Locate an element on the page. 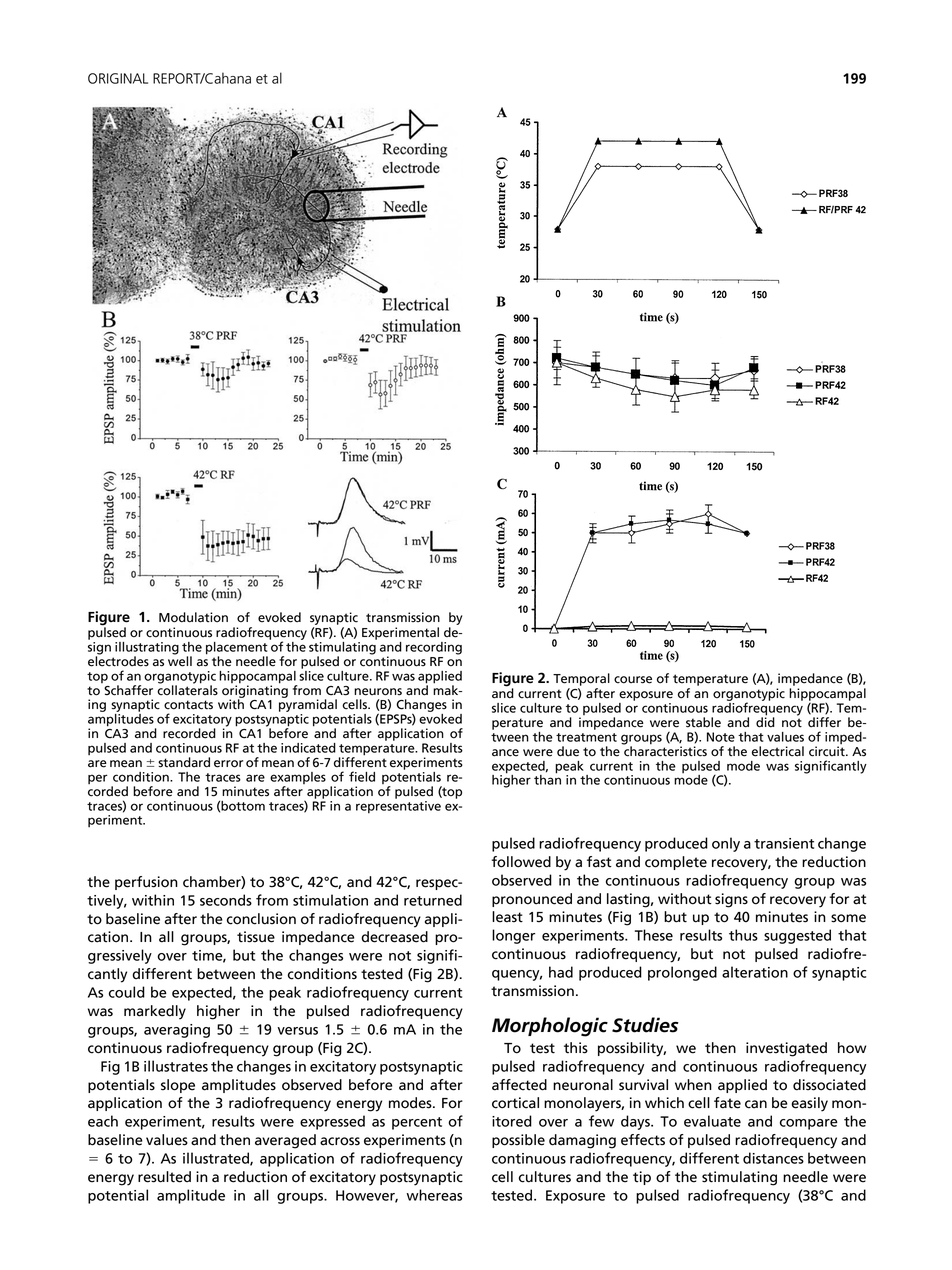 The image size is (952, 1270). possible is located at coordinates (518, 1141).
